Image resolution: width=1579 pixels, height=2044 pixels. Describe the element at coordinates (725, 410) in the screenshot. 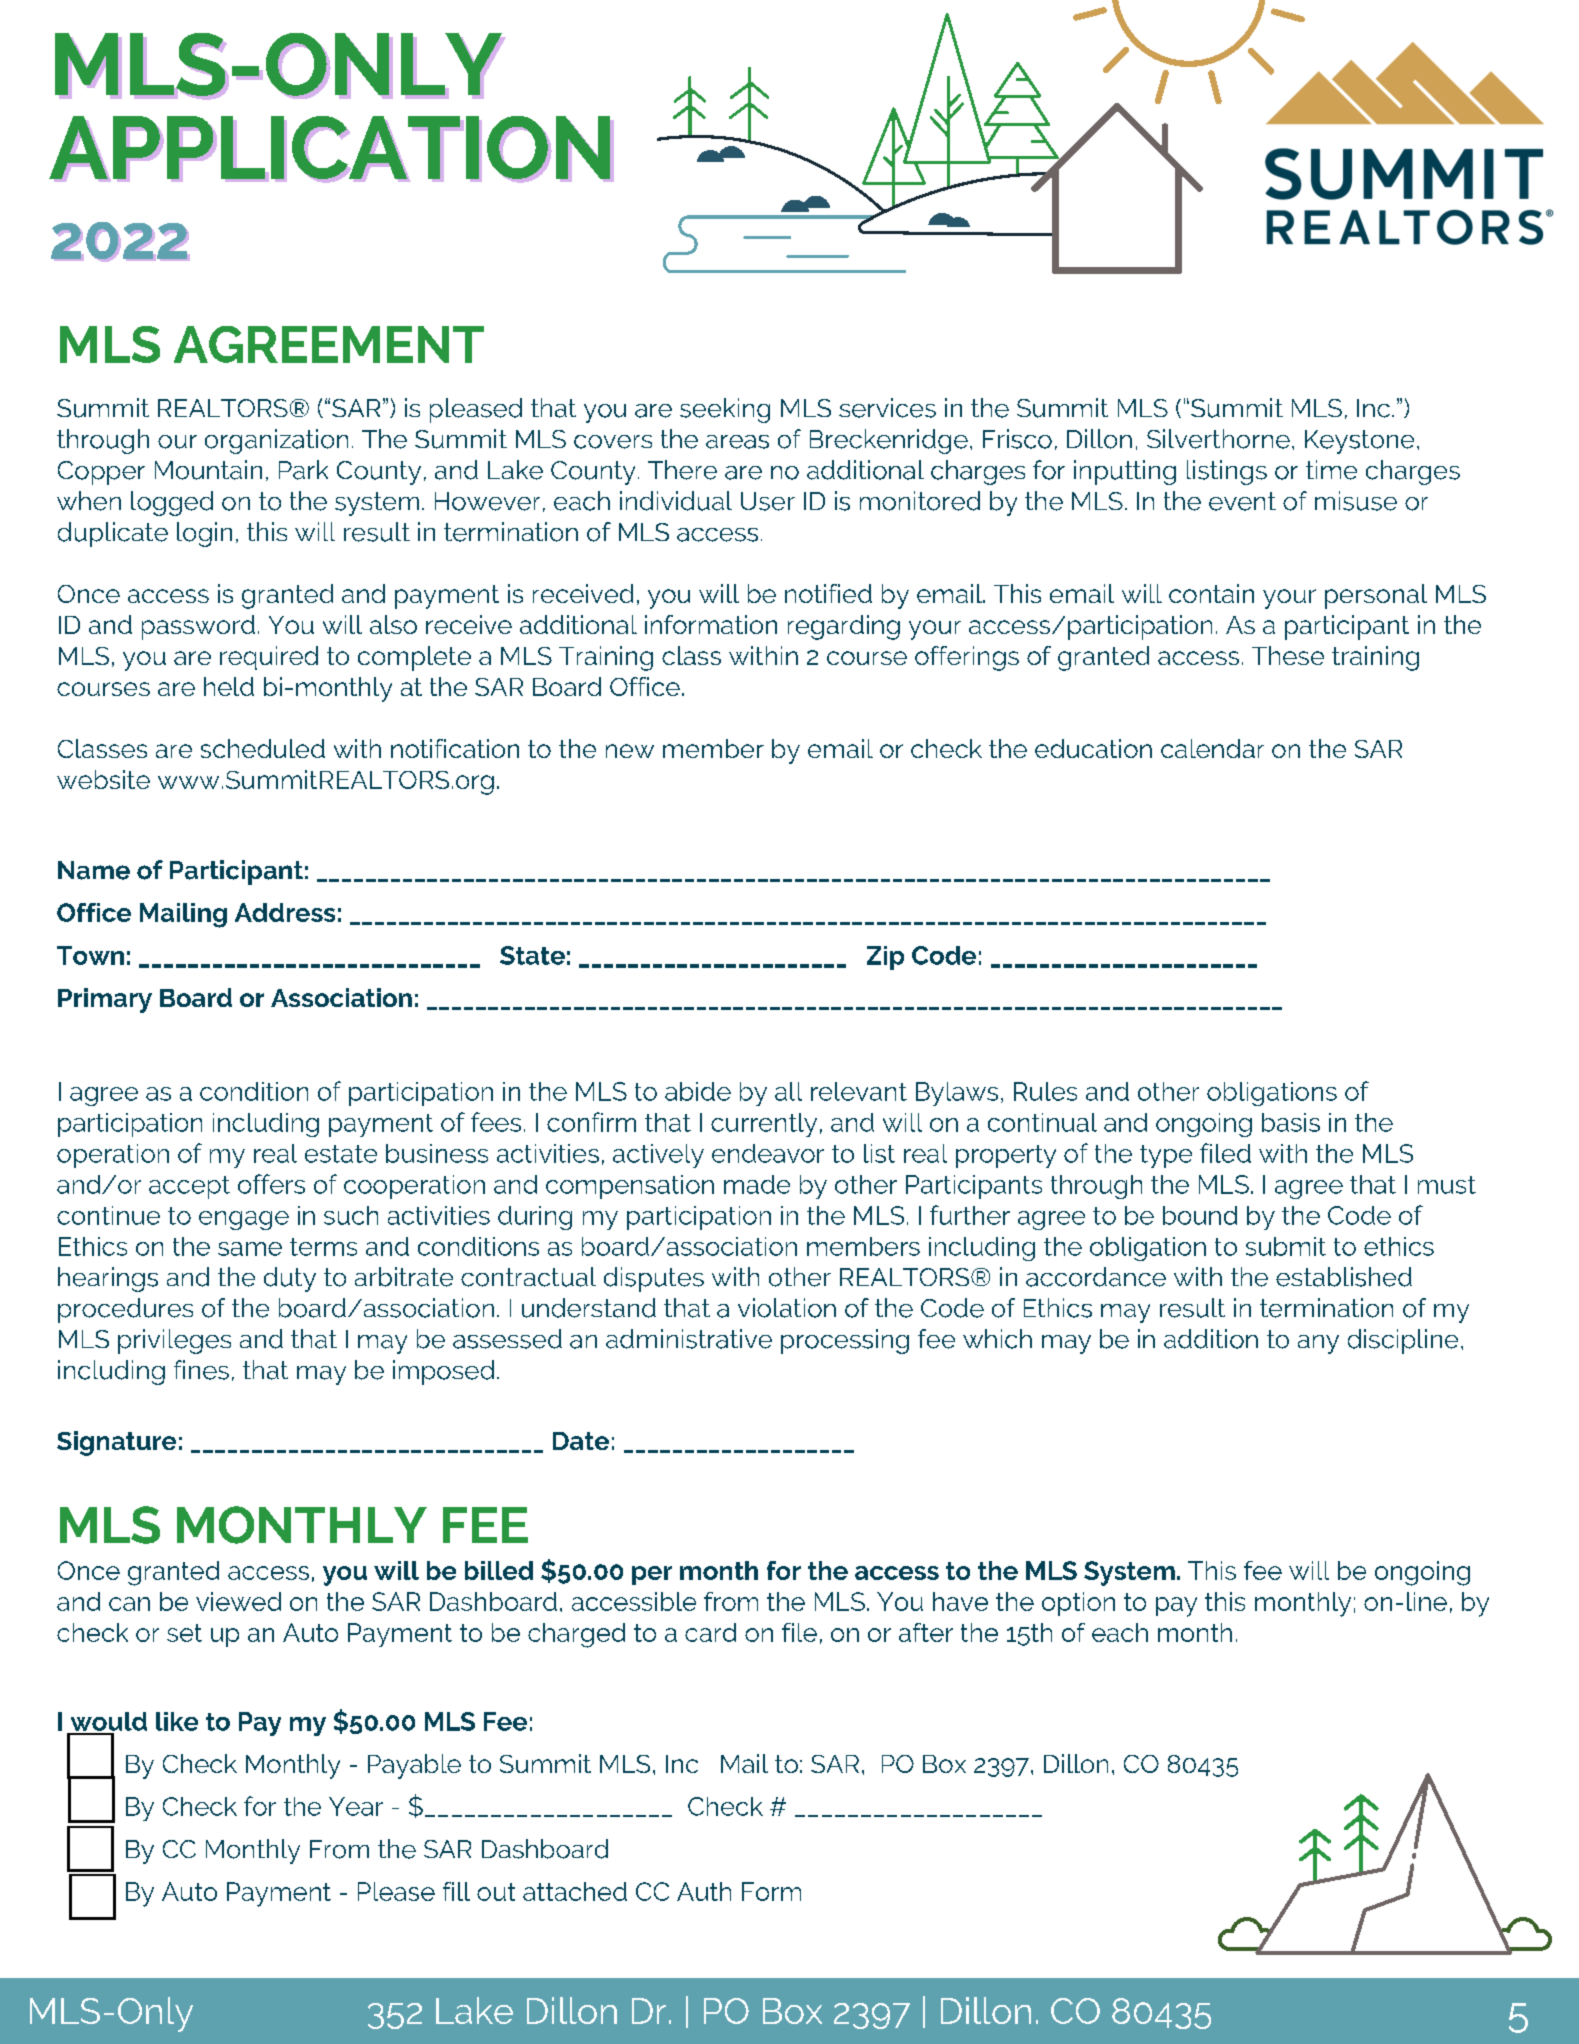

I see `seeking` at that location.
